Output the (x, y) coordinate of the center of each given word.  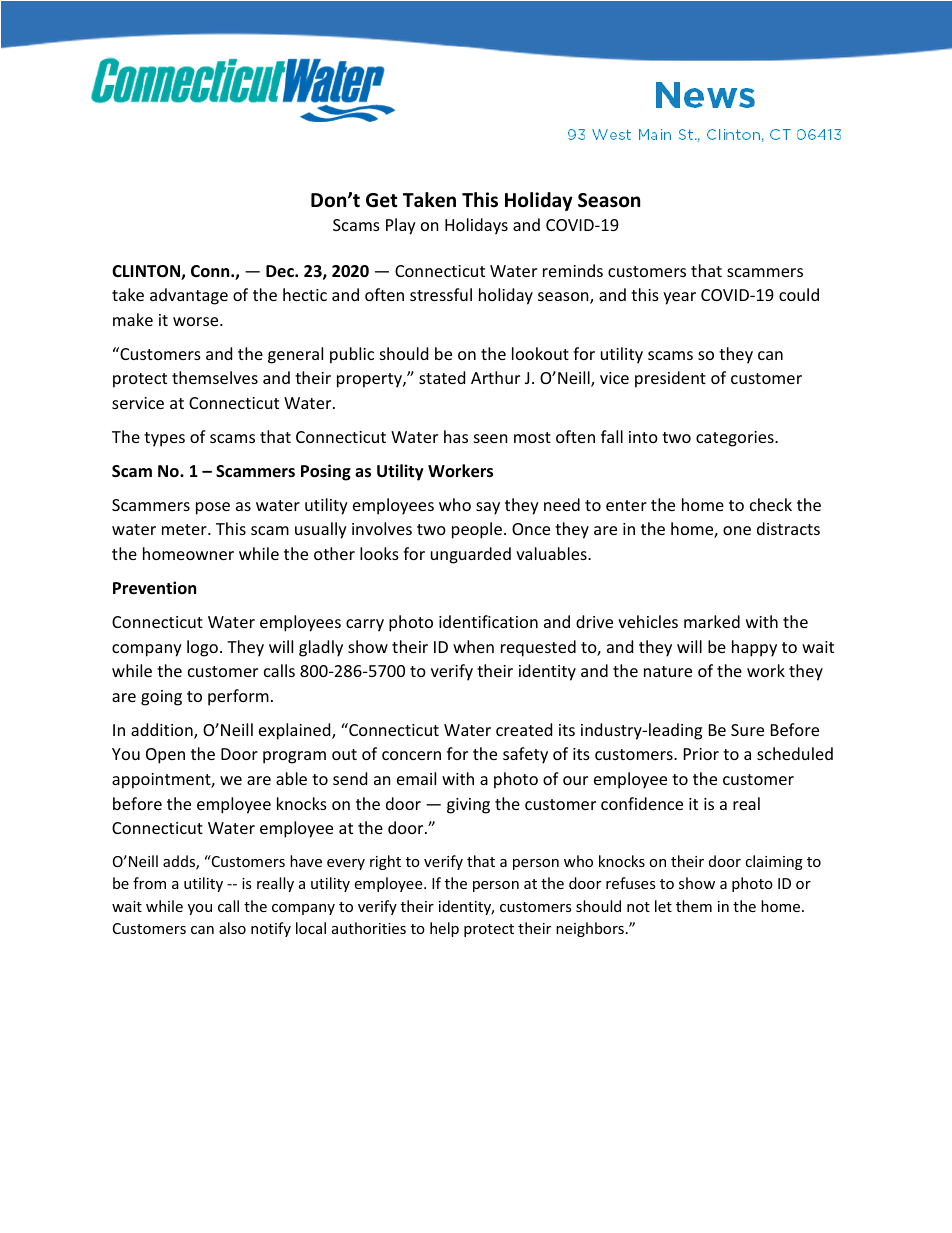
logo (202, 648)
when (473, 646)
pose (213, 508)
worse (197, 321)
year (679, 298)
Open (165, 756)
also (232, 928)
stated (442, 377)
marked (712, 621)
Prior (701, 754)
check (771, 504)
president (670, 379)
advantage (189, 296)
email (416, 778)
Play (401, 226)
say (488, 508)
